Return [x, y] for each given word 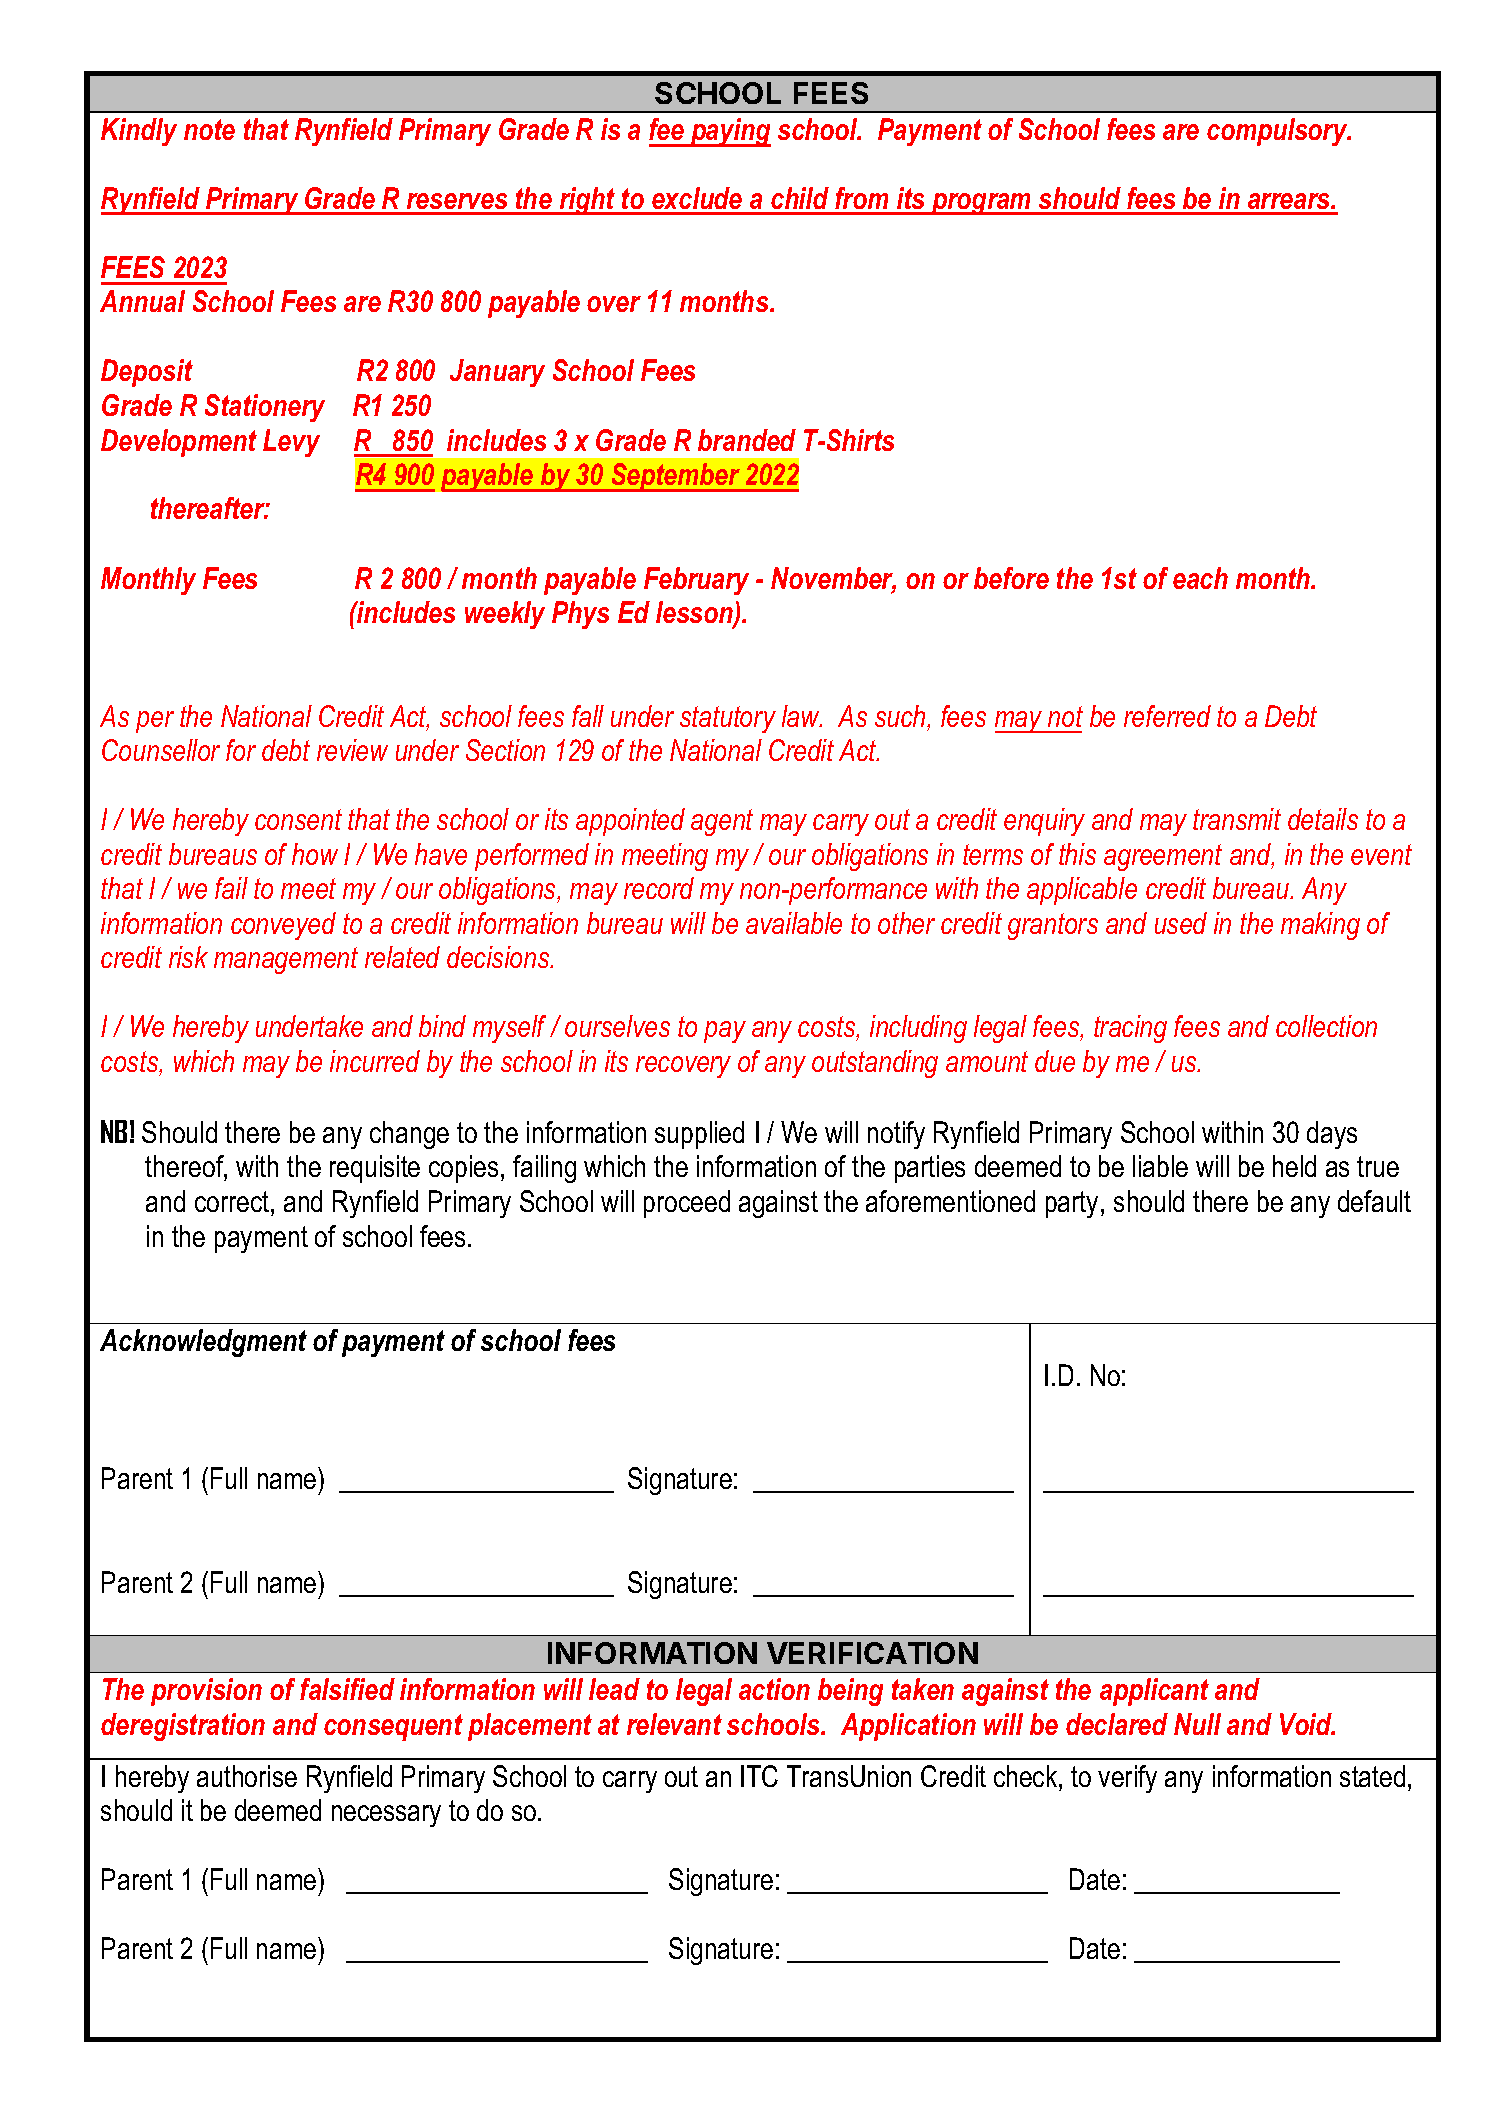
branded [747, 440]
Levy [291, 443]
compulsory [1278, 132]
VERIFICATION [872, 1653]
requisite [375, 1169]
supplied [699, 1135]
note [209, 129]
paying [729, 132]
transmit [1237, 819]
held [1294, 1166]
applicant [1154, 1692]
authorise [247, 1776]
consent [298, 819]
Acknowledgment [203, 1343]
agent [722, 822]
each [1200, 578]
